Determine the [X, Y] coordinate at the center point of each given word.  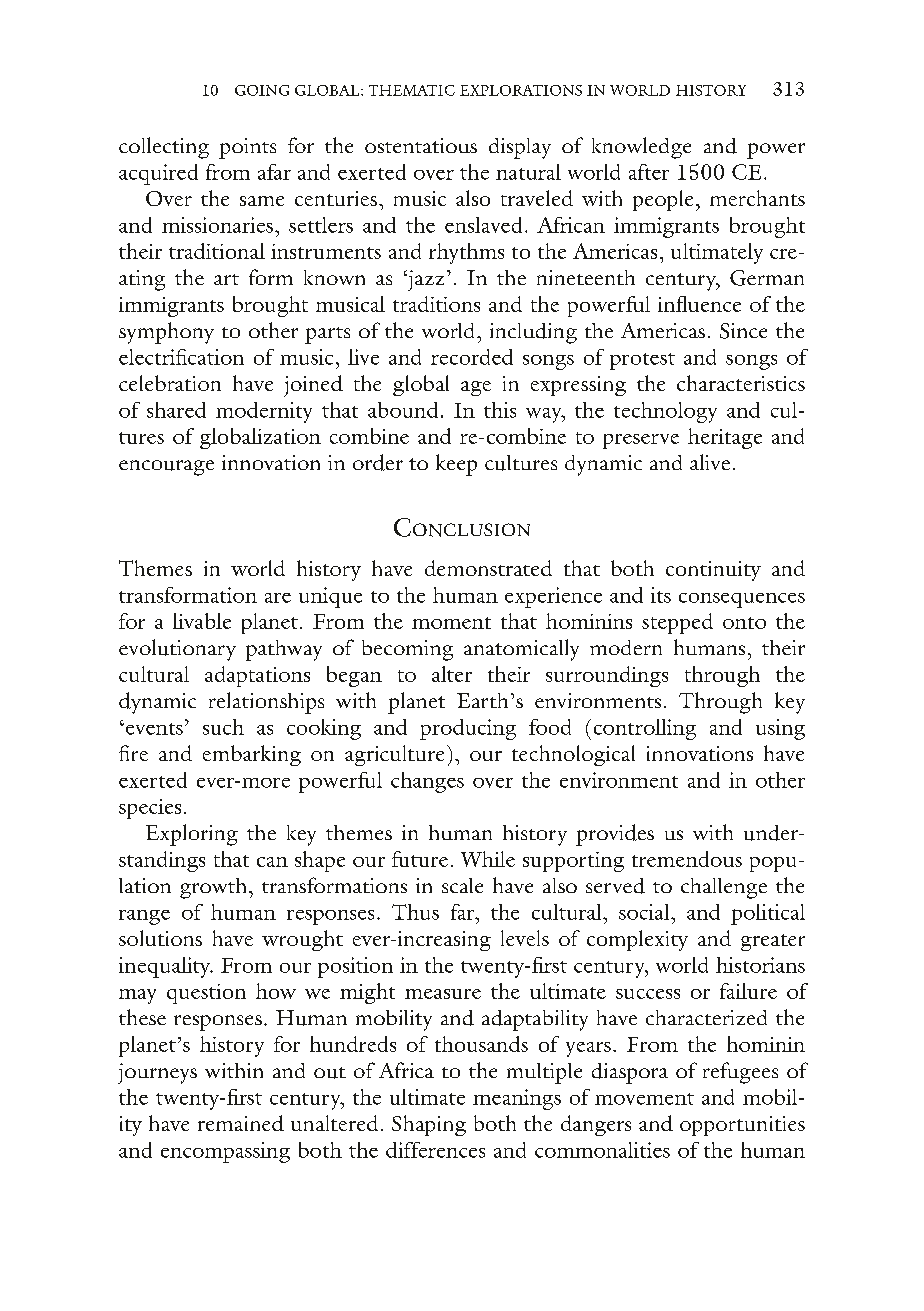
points [247, 148]
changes [427, 782]
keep [456, 465]
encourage [166, 468]
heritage [725, 438]
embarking [252, 755]
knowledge [641, 148]
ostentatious [421, 145]
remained [241, 1123]
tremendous [687, 859]
